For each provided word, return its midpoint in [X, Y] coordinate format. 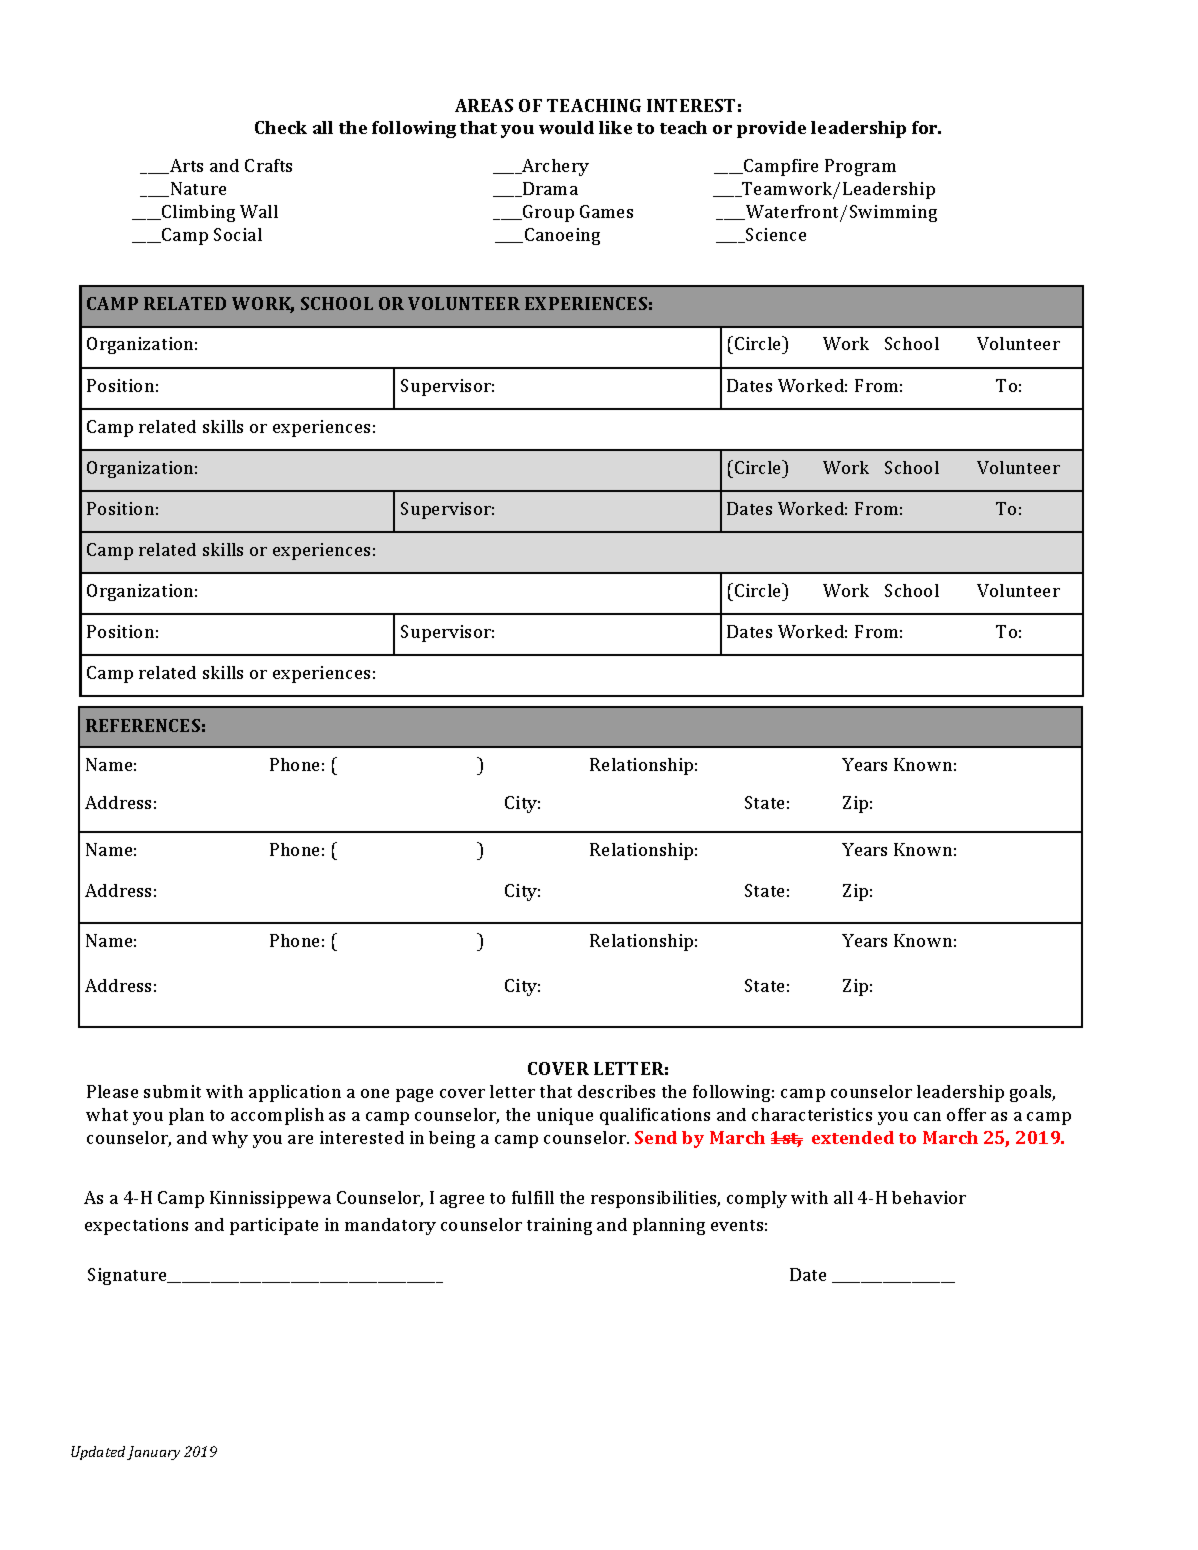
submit [172, 1091]
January [153, 1453]
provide [771, 129]
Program [860, 167]
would [566, 127]
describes [616, 1091]
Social [238, 234]
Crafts [268, 165]
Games [606, 211]
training [559, 1226]
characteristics [812, 1114]
